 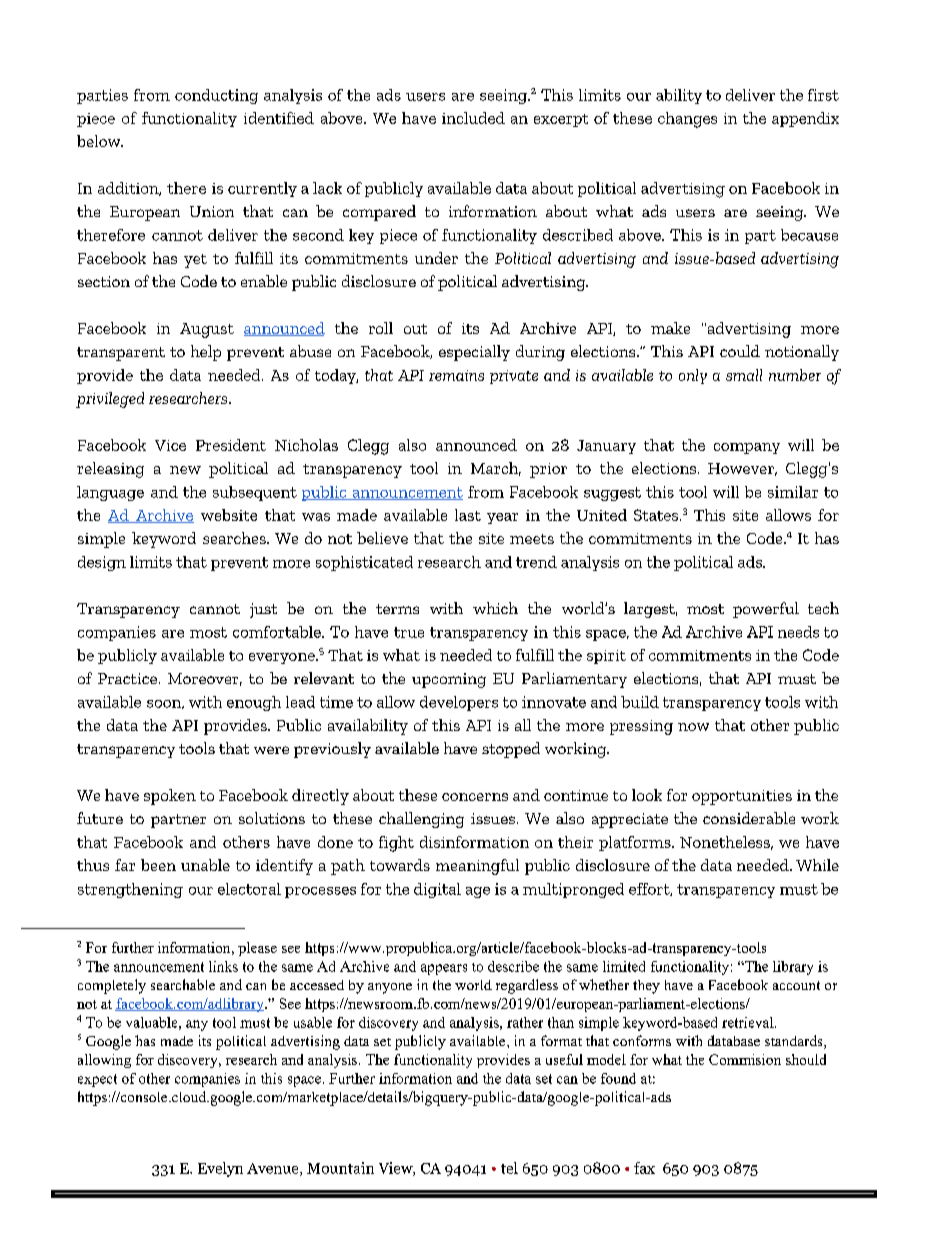 I want to click on Practice, so click(x=129, y=678).
